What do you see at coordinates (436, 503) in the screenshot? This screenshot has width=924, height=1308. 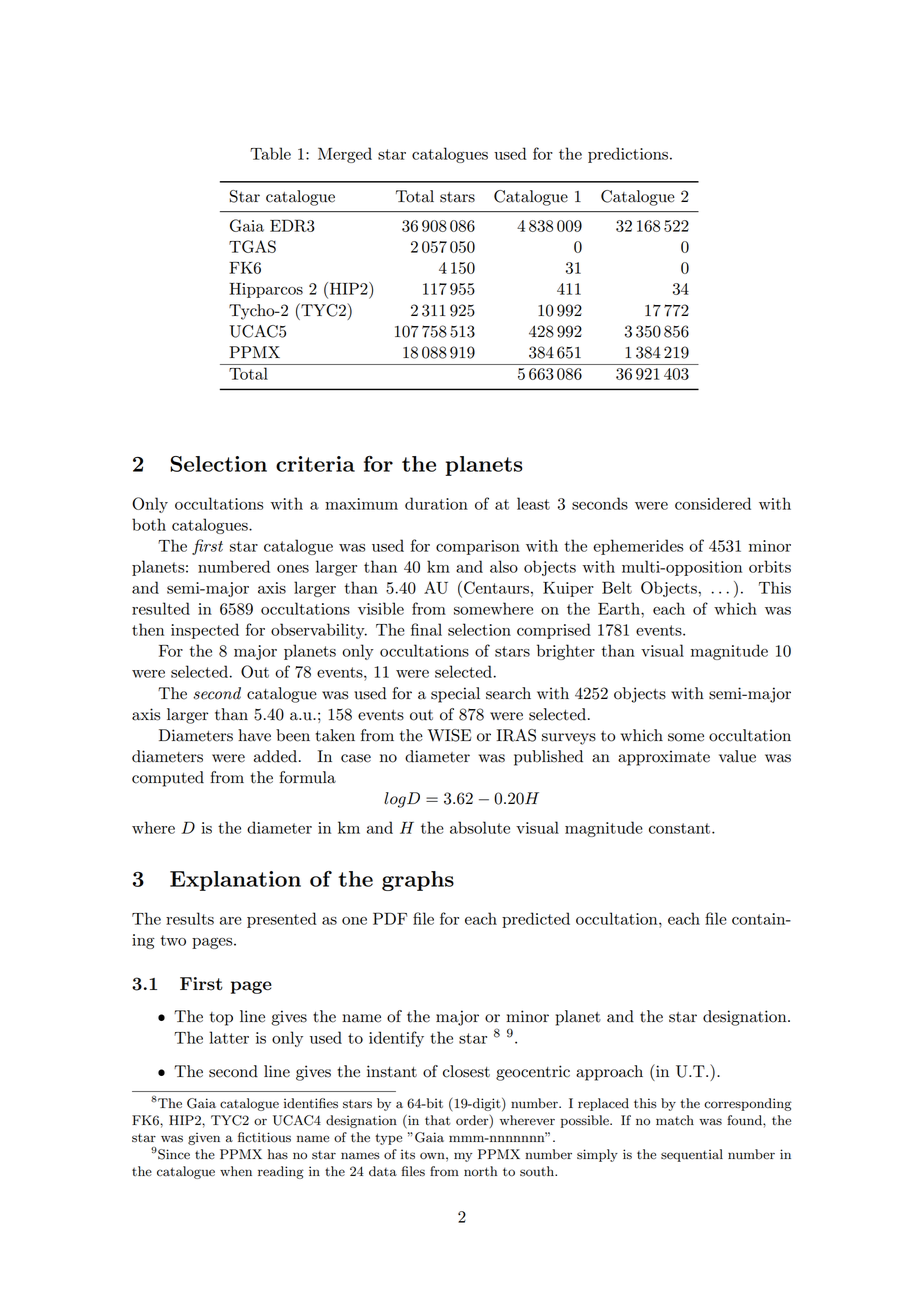 I see `duration` at bounding box center [436, 503].
